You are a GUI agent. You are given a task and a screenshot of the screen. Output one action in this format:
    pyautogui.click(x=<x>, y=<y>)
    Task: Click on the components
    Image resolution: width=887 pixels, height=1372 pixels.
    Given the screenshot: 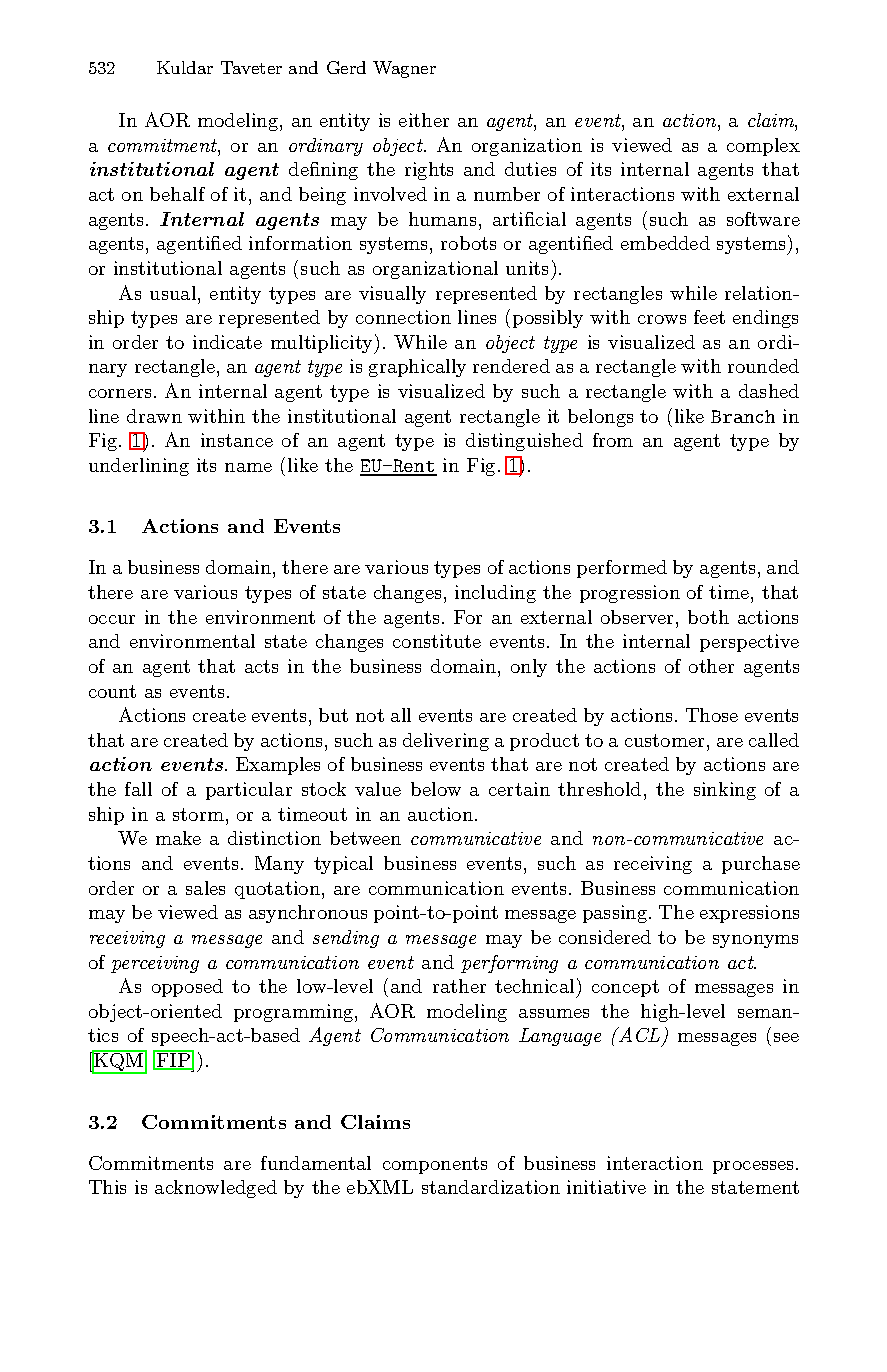 What is the action you would take?
    pyautogui.click(x=435, y=1165)
